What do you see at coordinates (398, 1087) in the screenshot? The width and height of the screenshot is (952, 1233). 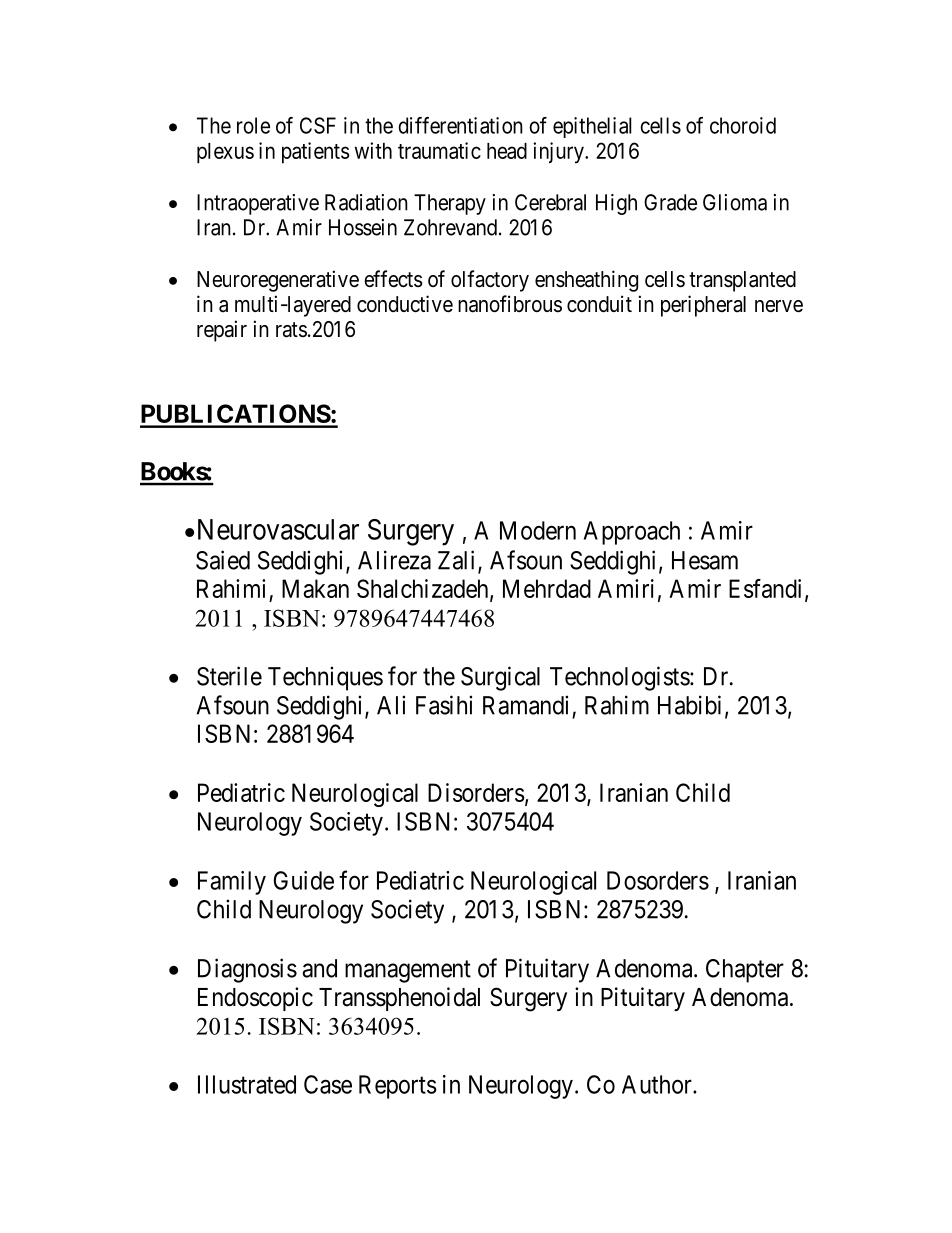 I see `Reports` at bounding box center [398, 1087].
